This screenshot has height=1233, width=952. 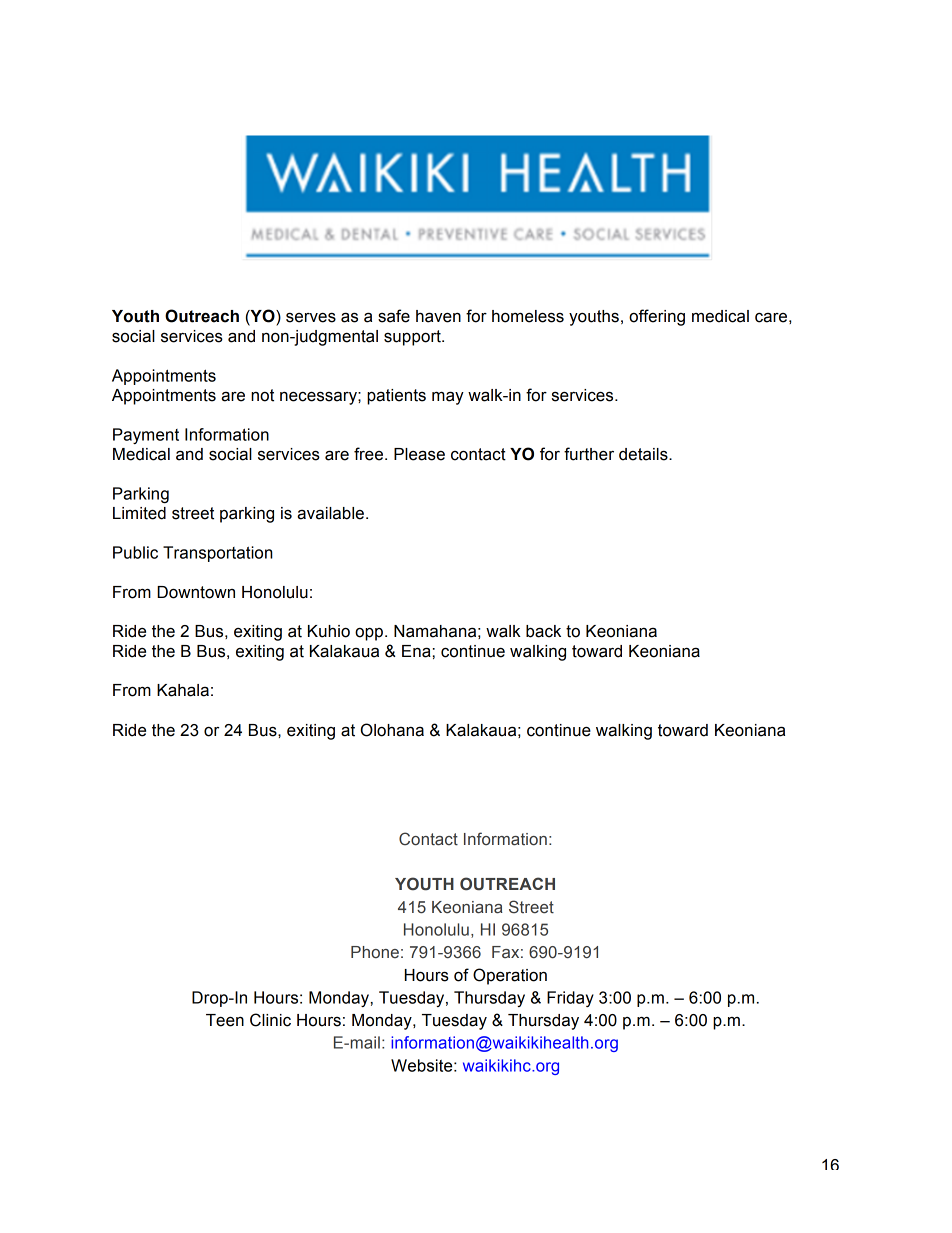 What do you see at coordinates (369, 634) in the screenshot?
I see `opp` at bounding box center [369, 634].
